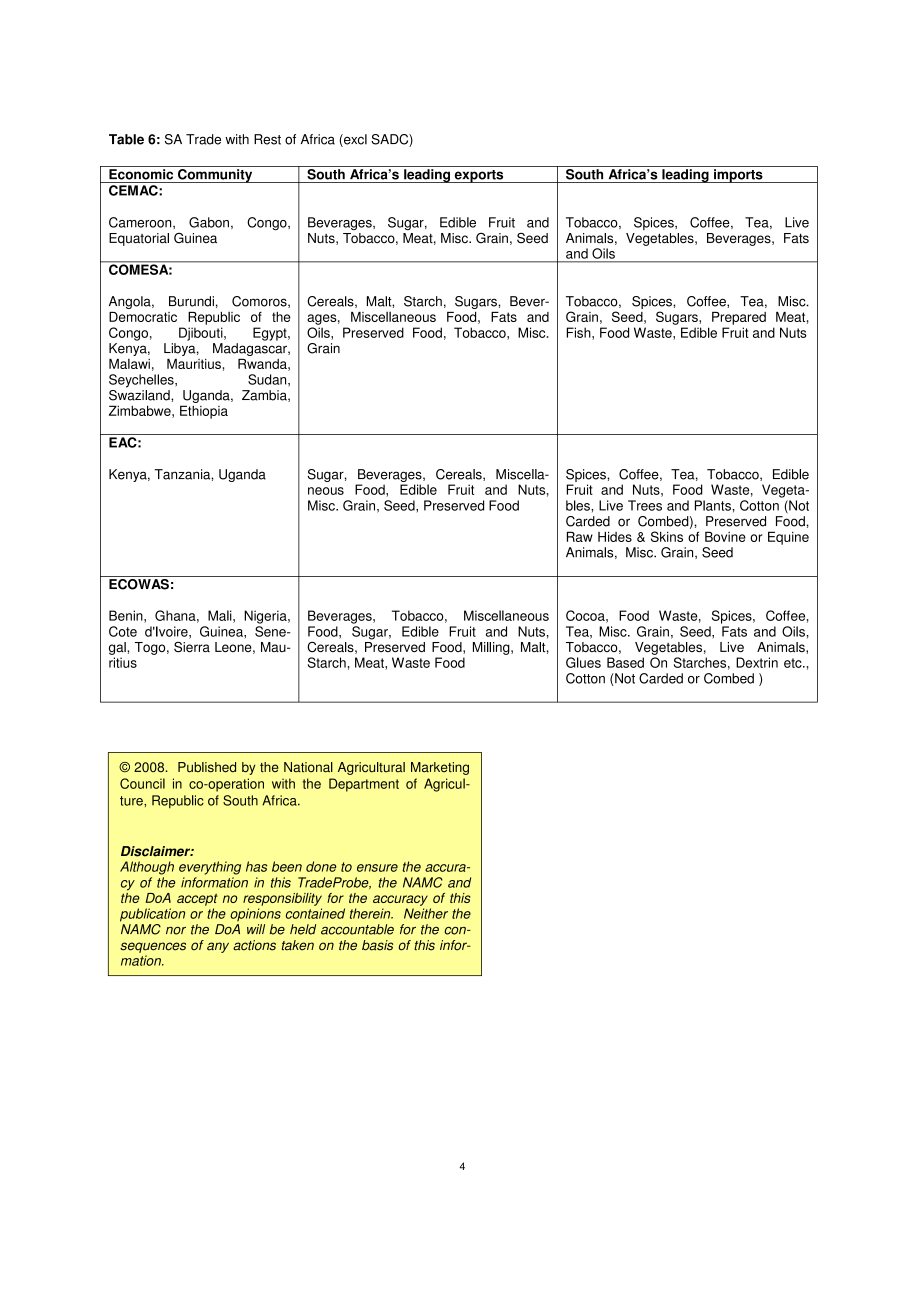 The height and width of the screenshot is (1308, 924). Describe the element at coordinates (794, 663) in the screenshot. I see `etc` at that location.
